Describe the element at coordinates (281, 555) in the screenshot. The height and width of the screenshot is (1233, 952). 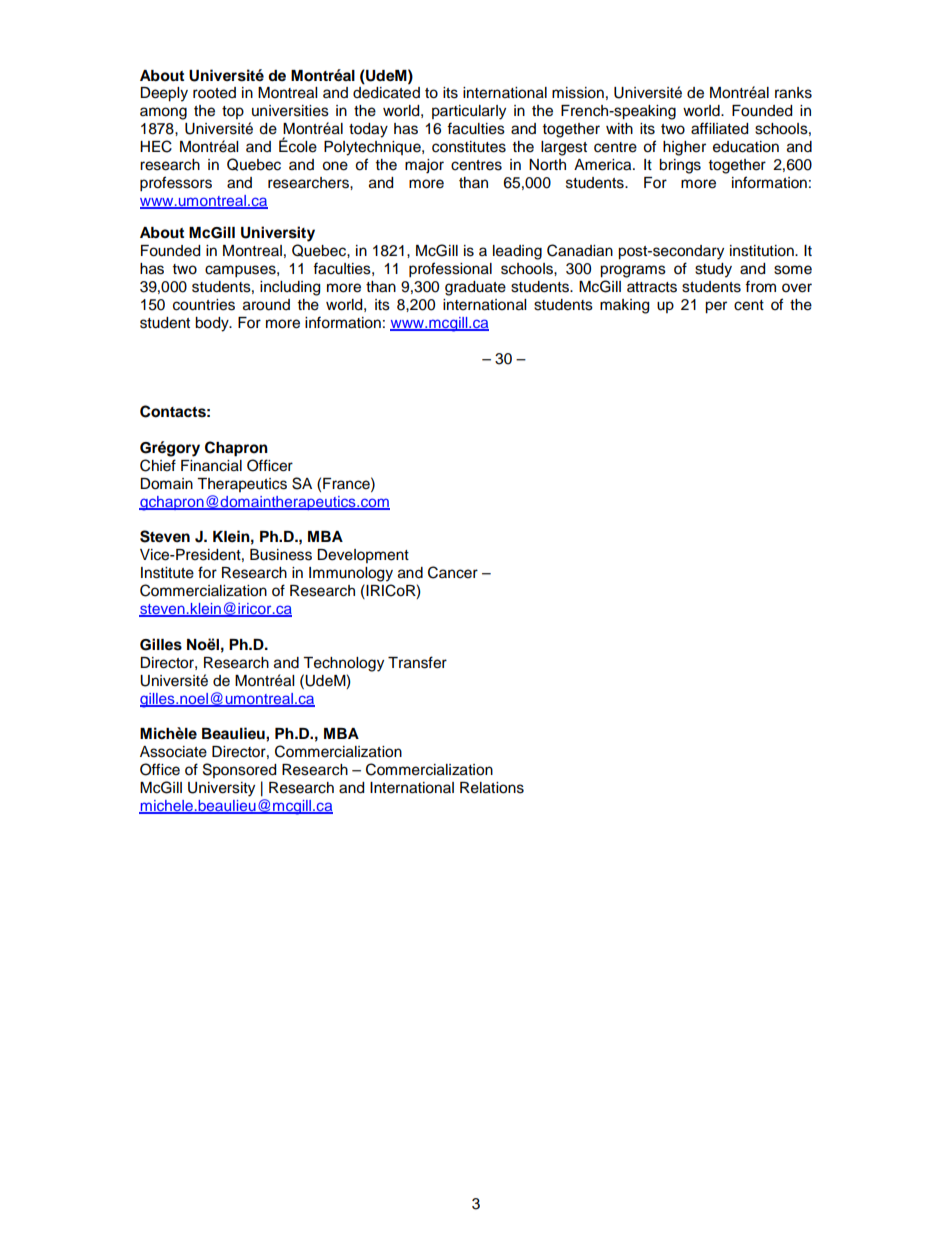
I see `Business` at that location.
